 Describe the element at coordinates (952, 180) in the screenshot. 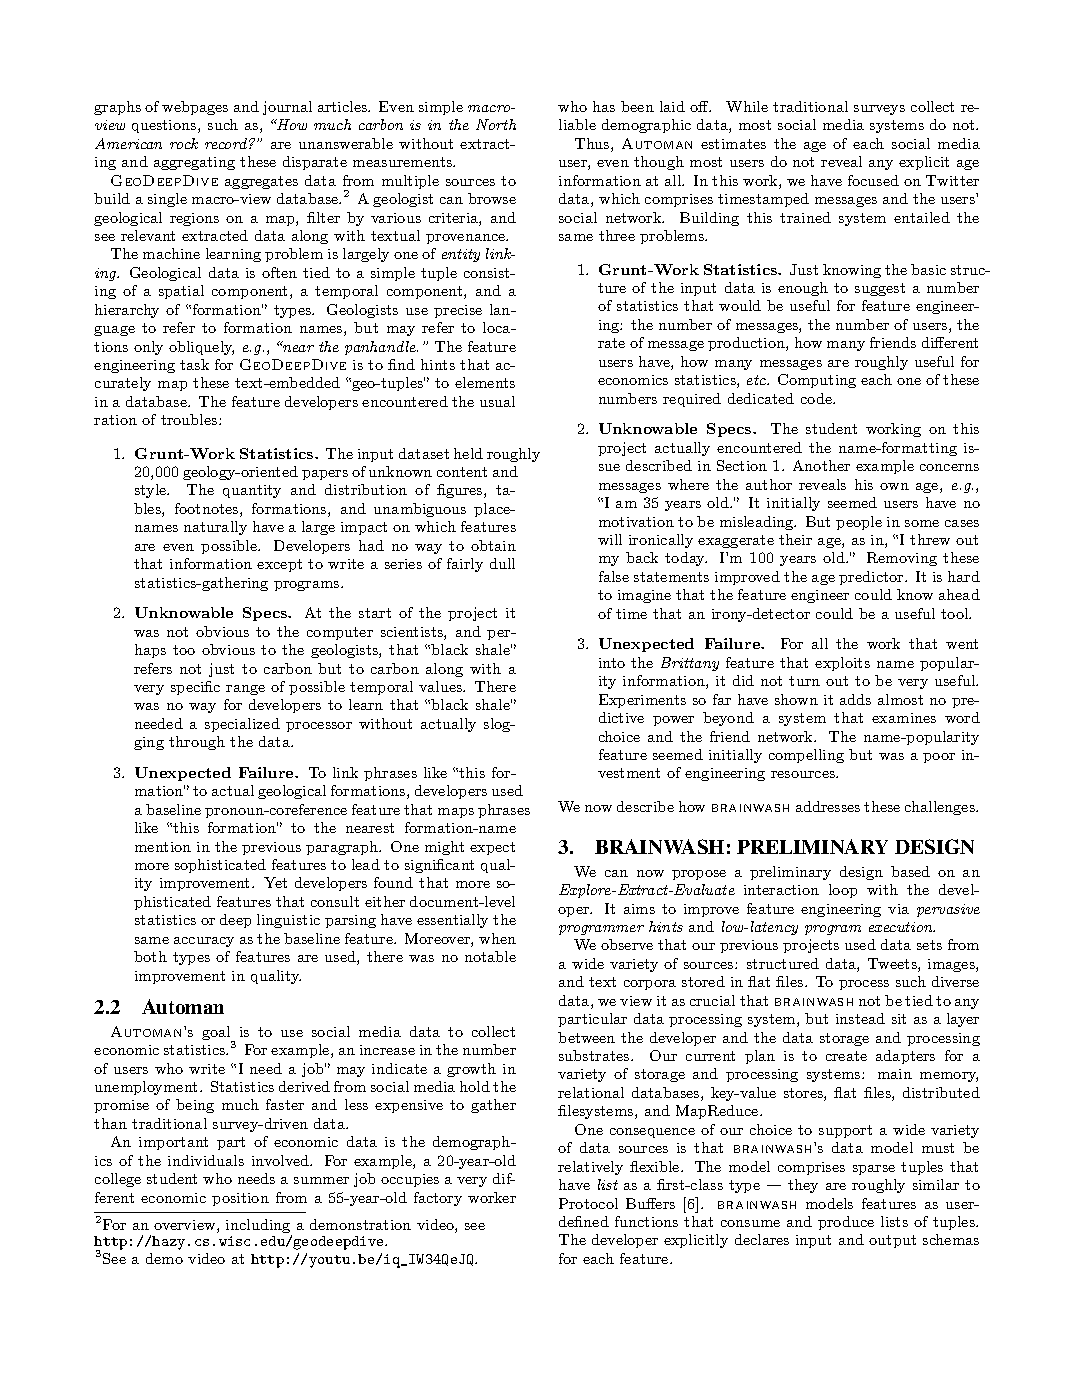

I see `Twitter` at that location.
